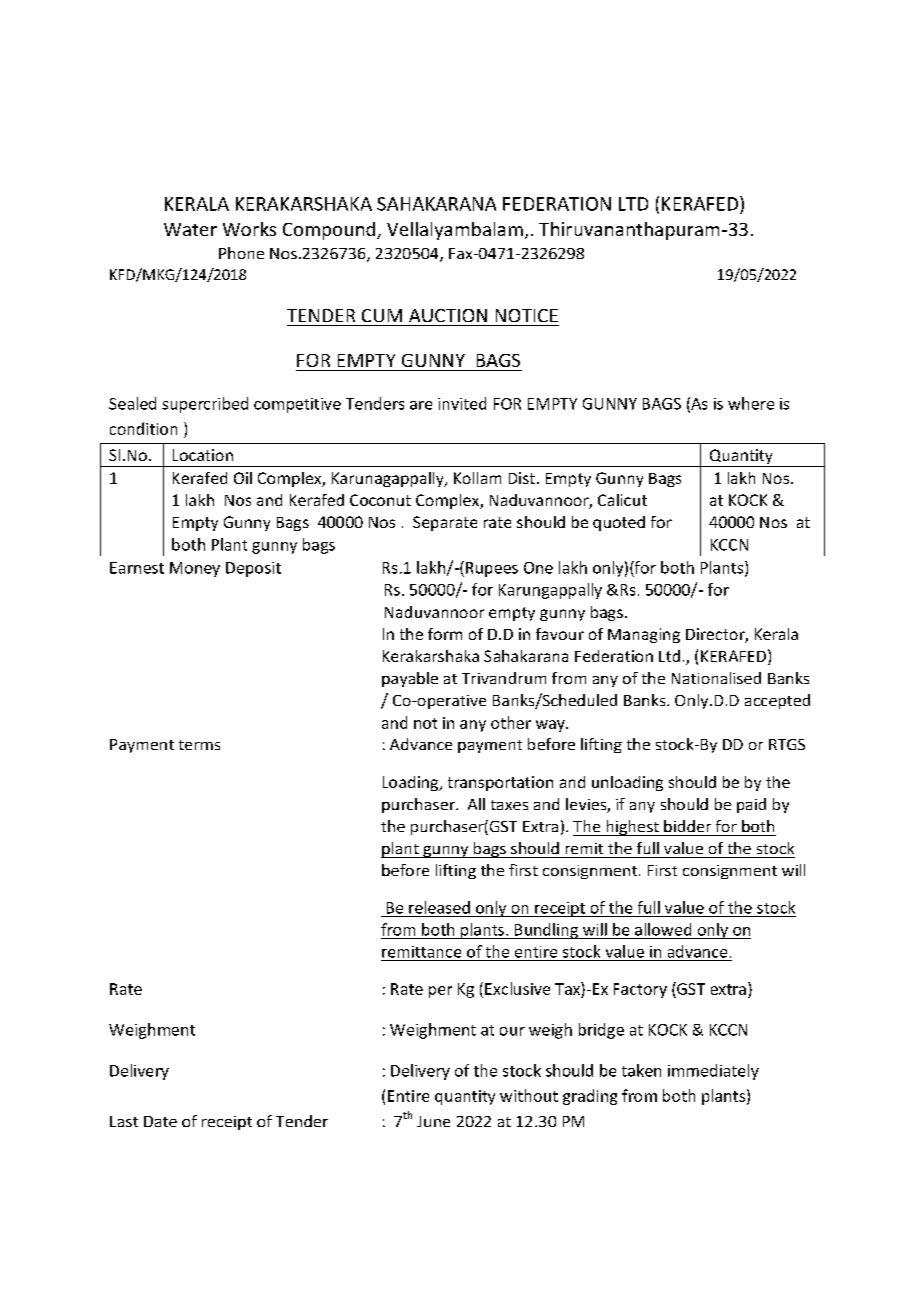 The image size is (924, 1308). I want to click on payable, so click(410, 679).
